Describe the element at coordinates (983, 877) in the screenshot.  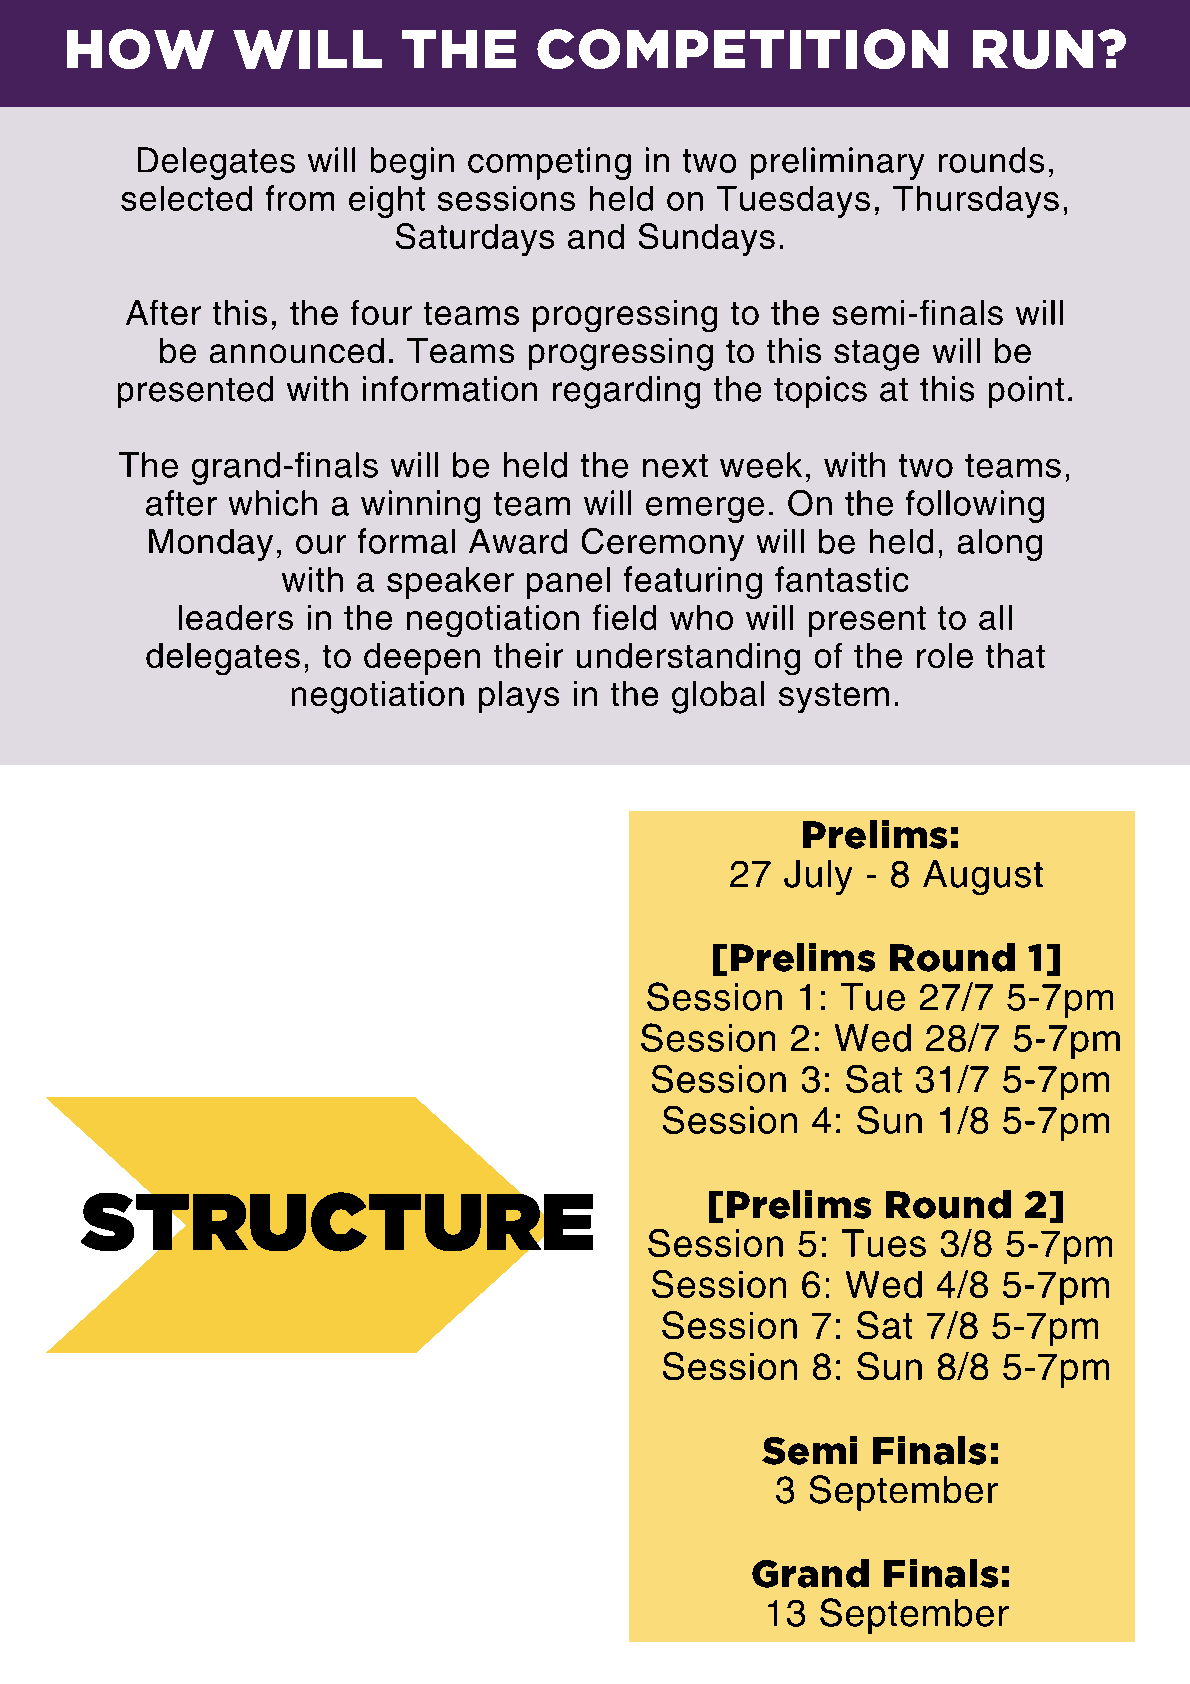
I see `August` at that location.
